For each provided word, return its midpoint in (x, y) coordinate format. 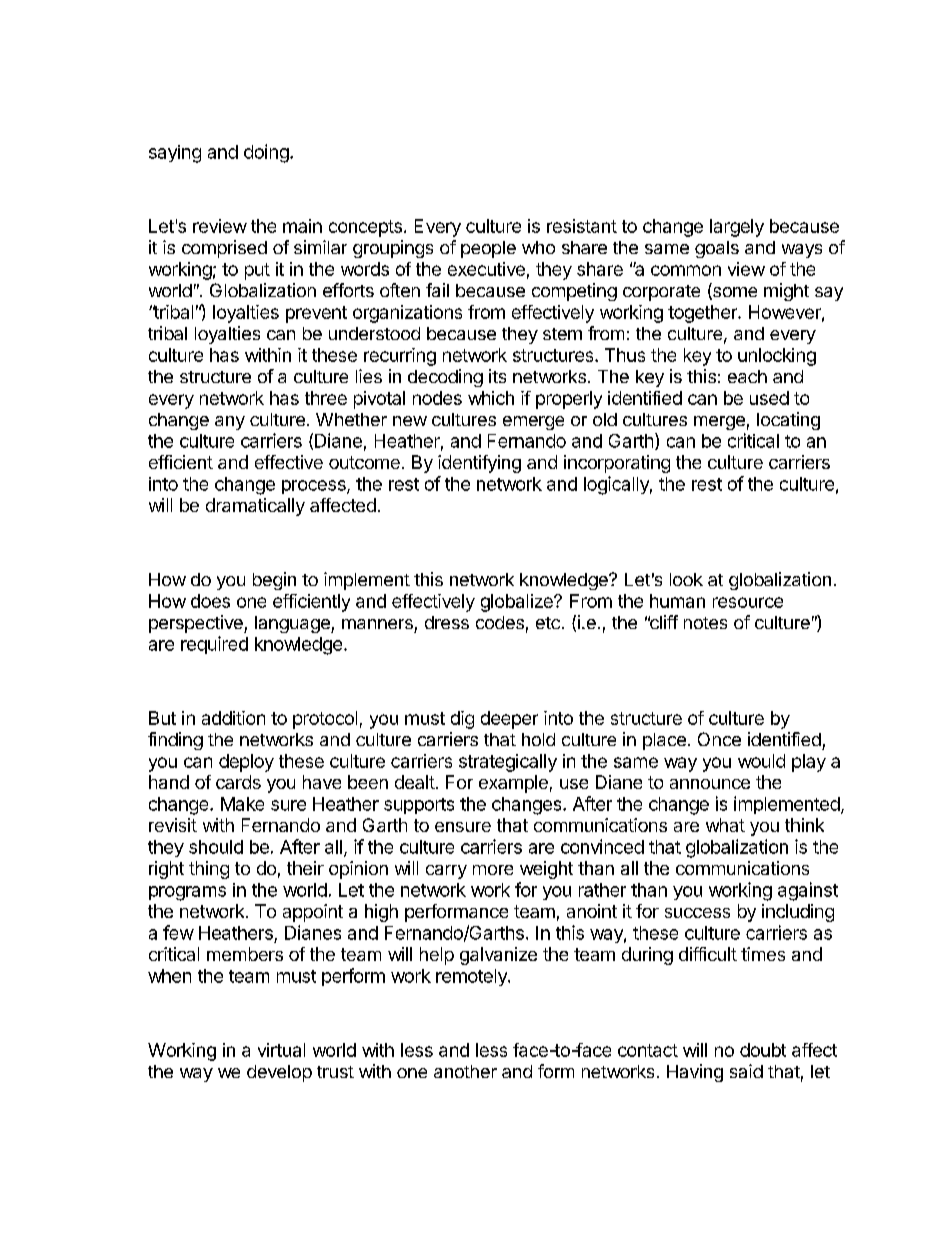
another (465, 1071)
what (725, 825)
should (216, 847)
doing (266, 153)
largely (737, 228)
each (747, 376)
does (210, 601)
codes (500, 622)
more (493, 870)
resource (748, 602)
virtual (281, 1050)
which (491, 398)
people (488, 249)
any (230, 423)
